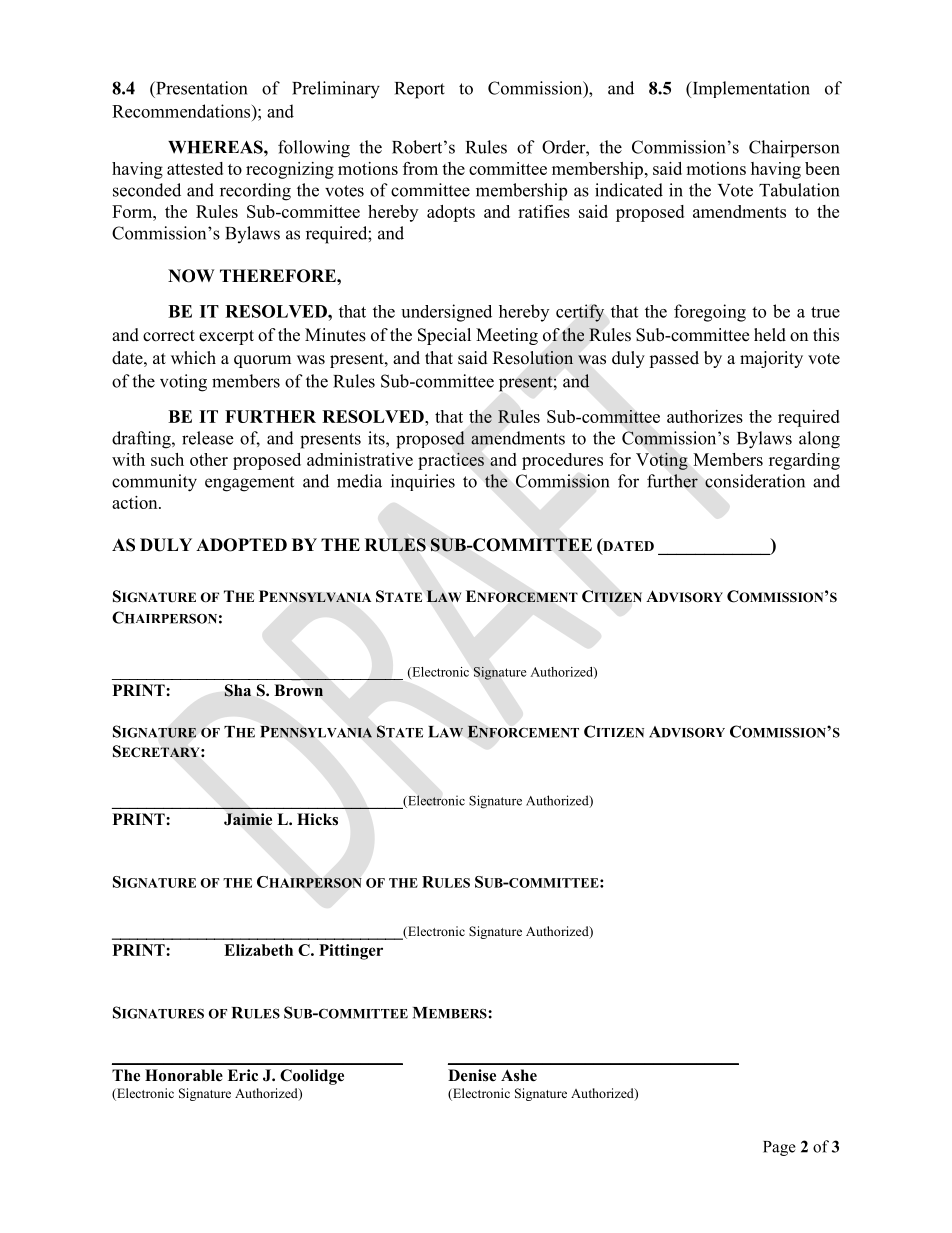  What do you see at coordinates (209, 459) in the screenshot?
I see `other` at bounding box center [209, 459].
